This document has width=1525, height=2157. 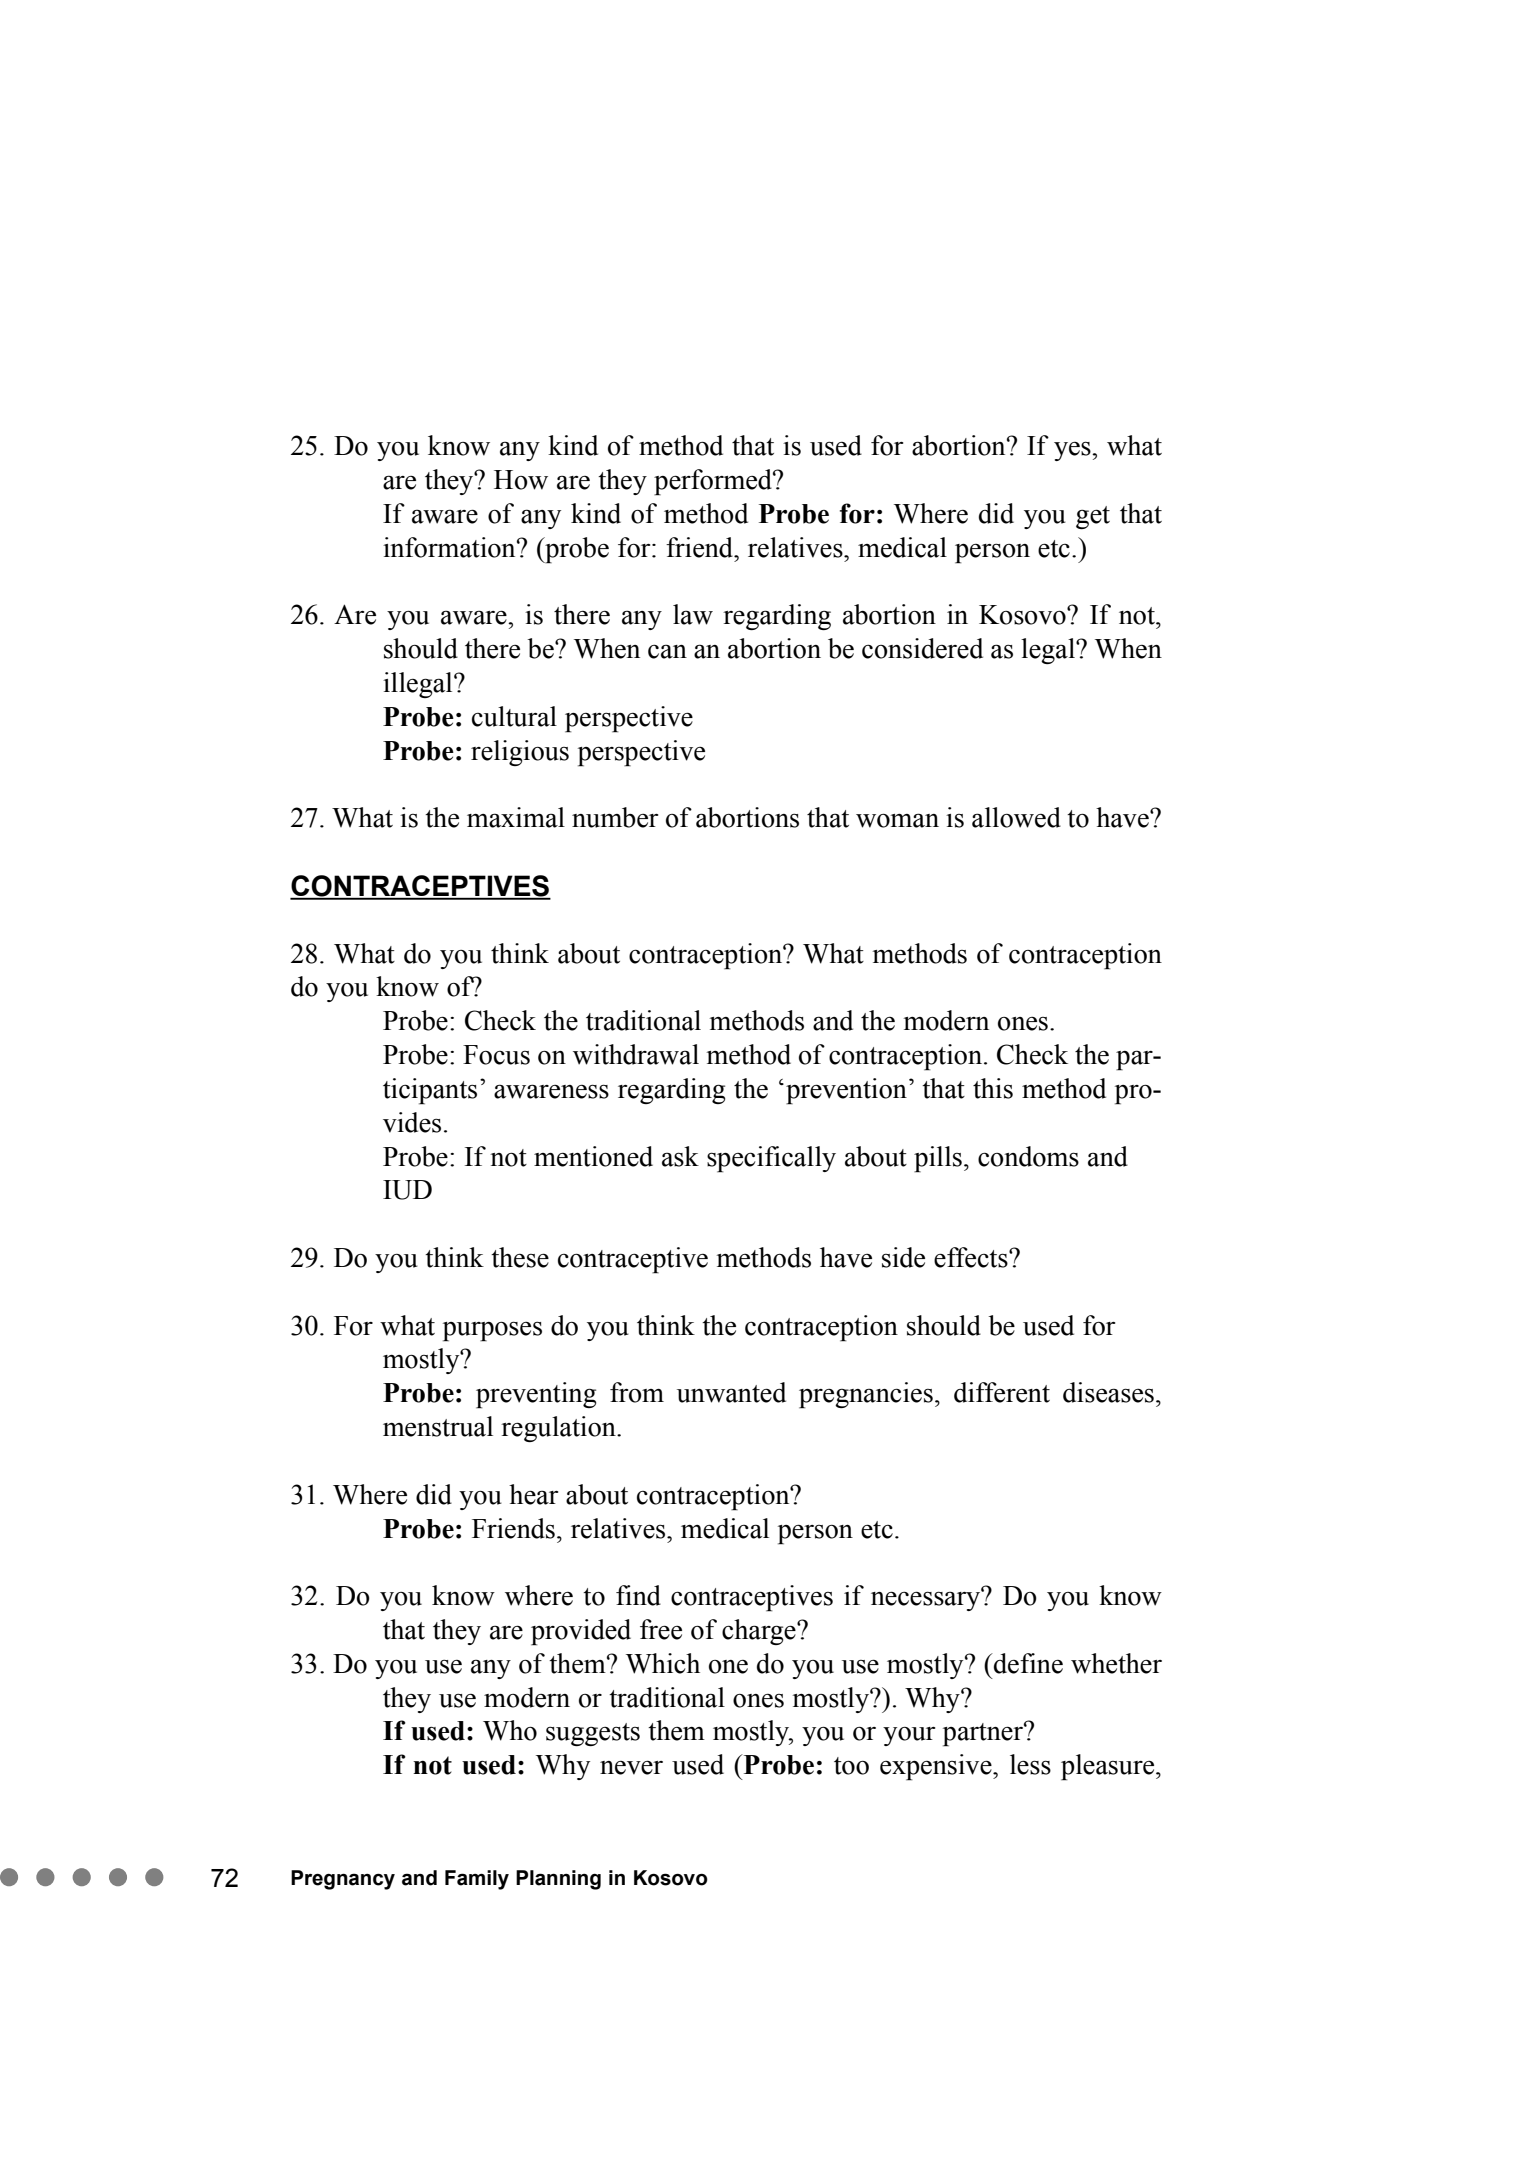 What do you see at coordinates (477, 1880) in the document?
I see `Family` at bounding box center [477, 1880].
